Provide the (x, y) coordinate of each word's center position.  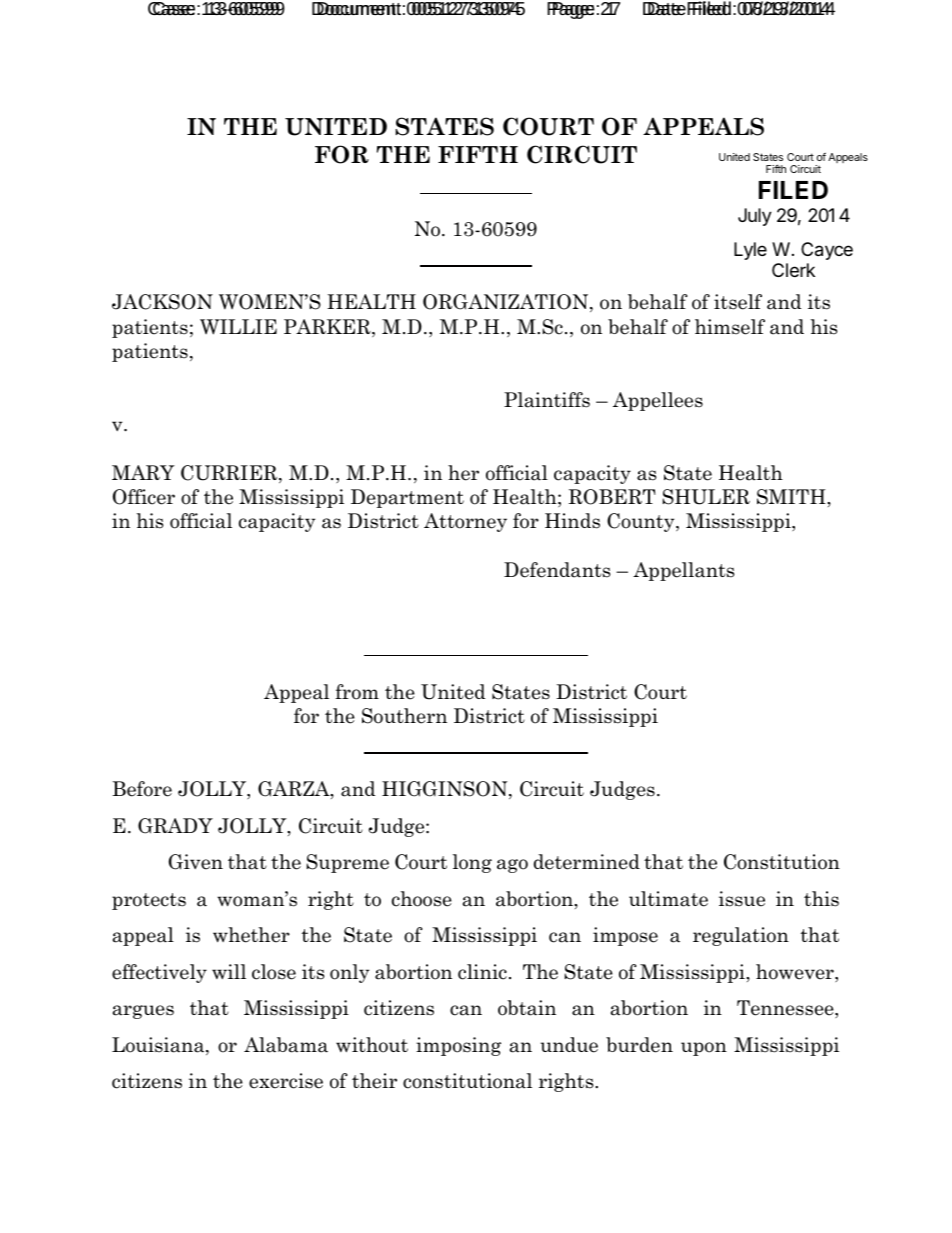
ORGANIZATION (507, 303)
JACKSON (162, 302)
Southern (404, 716)
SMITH (792, 497)
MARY (143, 472)
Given (196, 862)
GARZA (295, 790)
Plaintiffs (547, 400)
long (472, 863)
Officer (144, 497)
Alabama (286, 1045)
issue (742, 899)
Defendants (557, 570)
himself (730, 327)
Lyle (750, 251)
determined (587, 862)
